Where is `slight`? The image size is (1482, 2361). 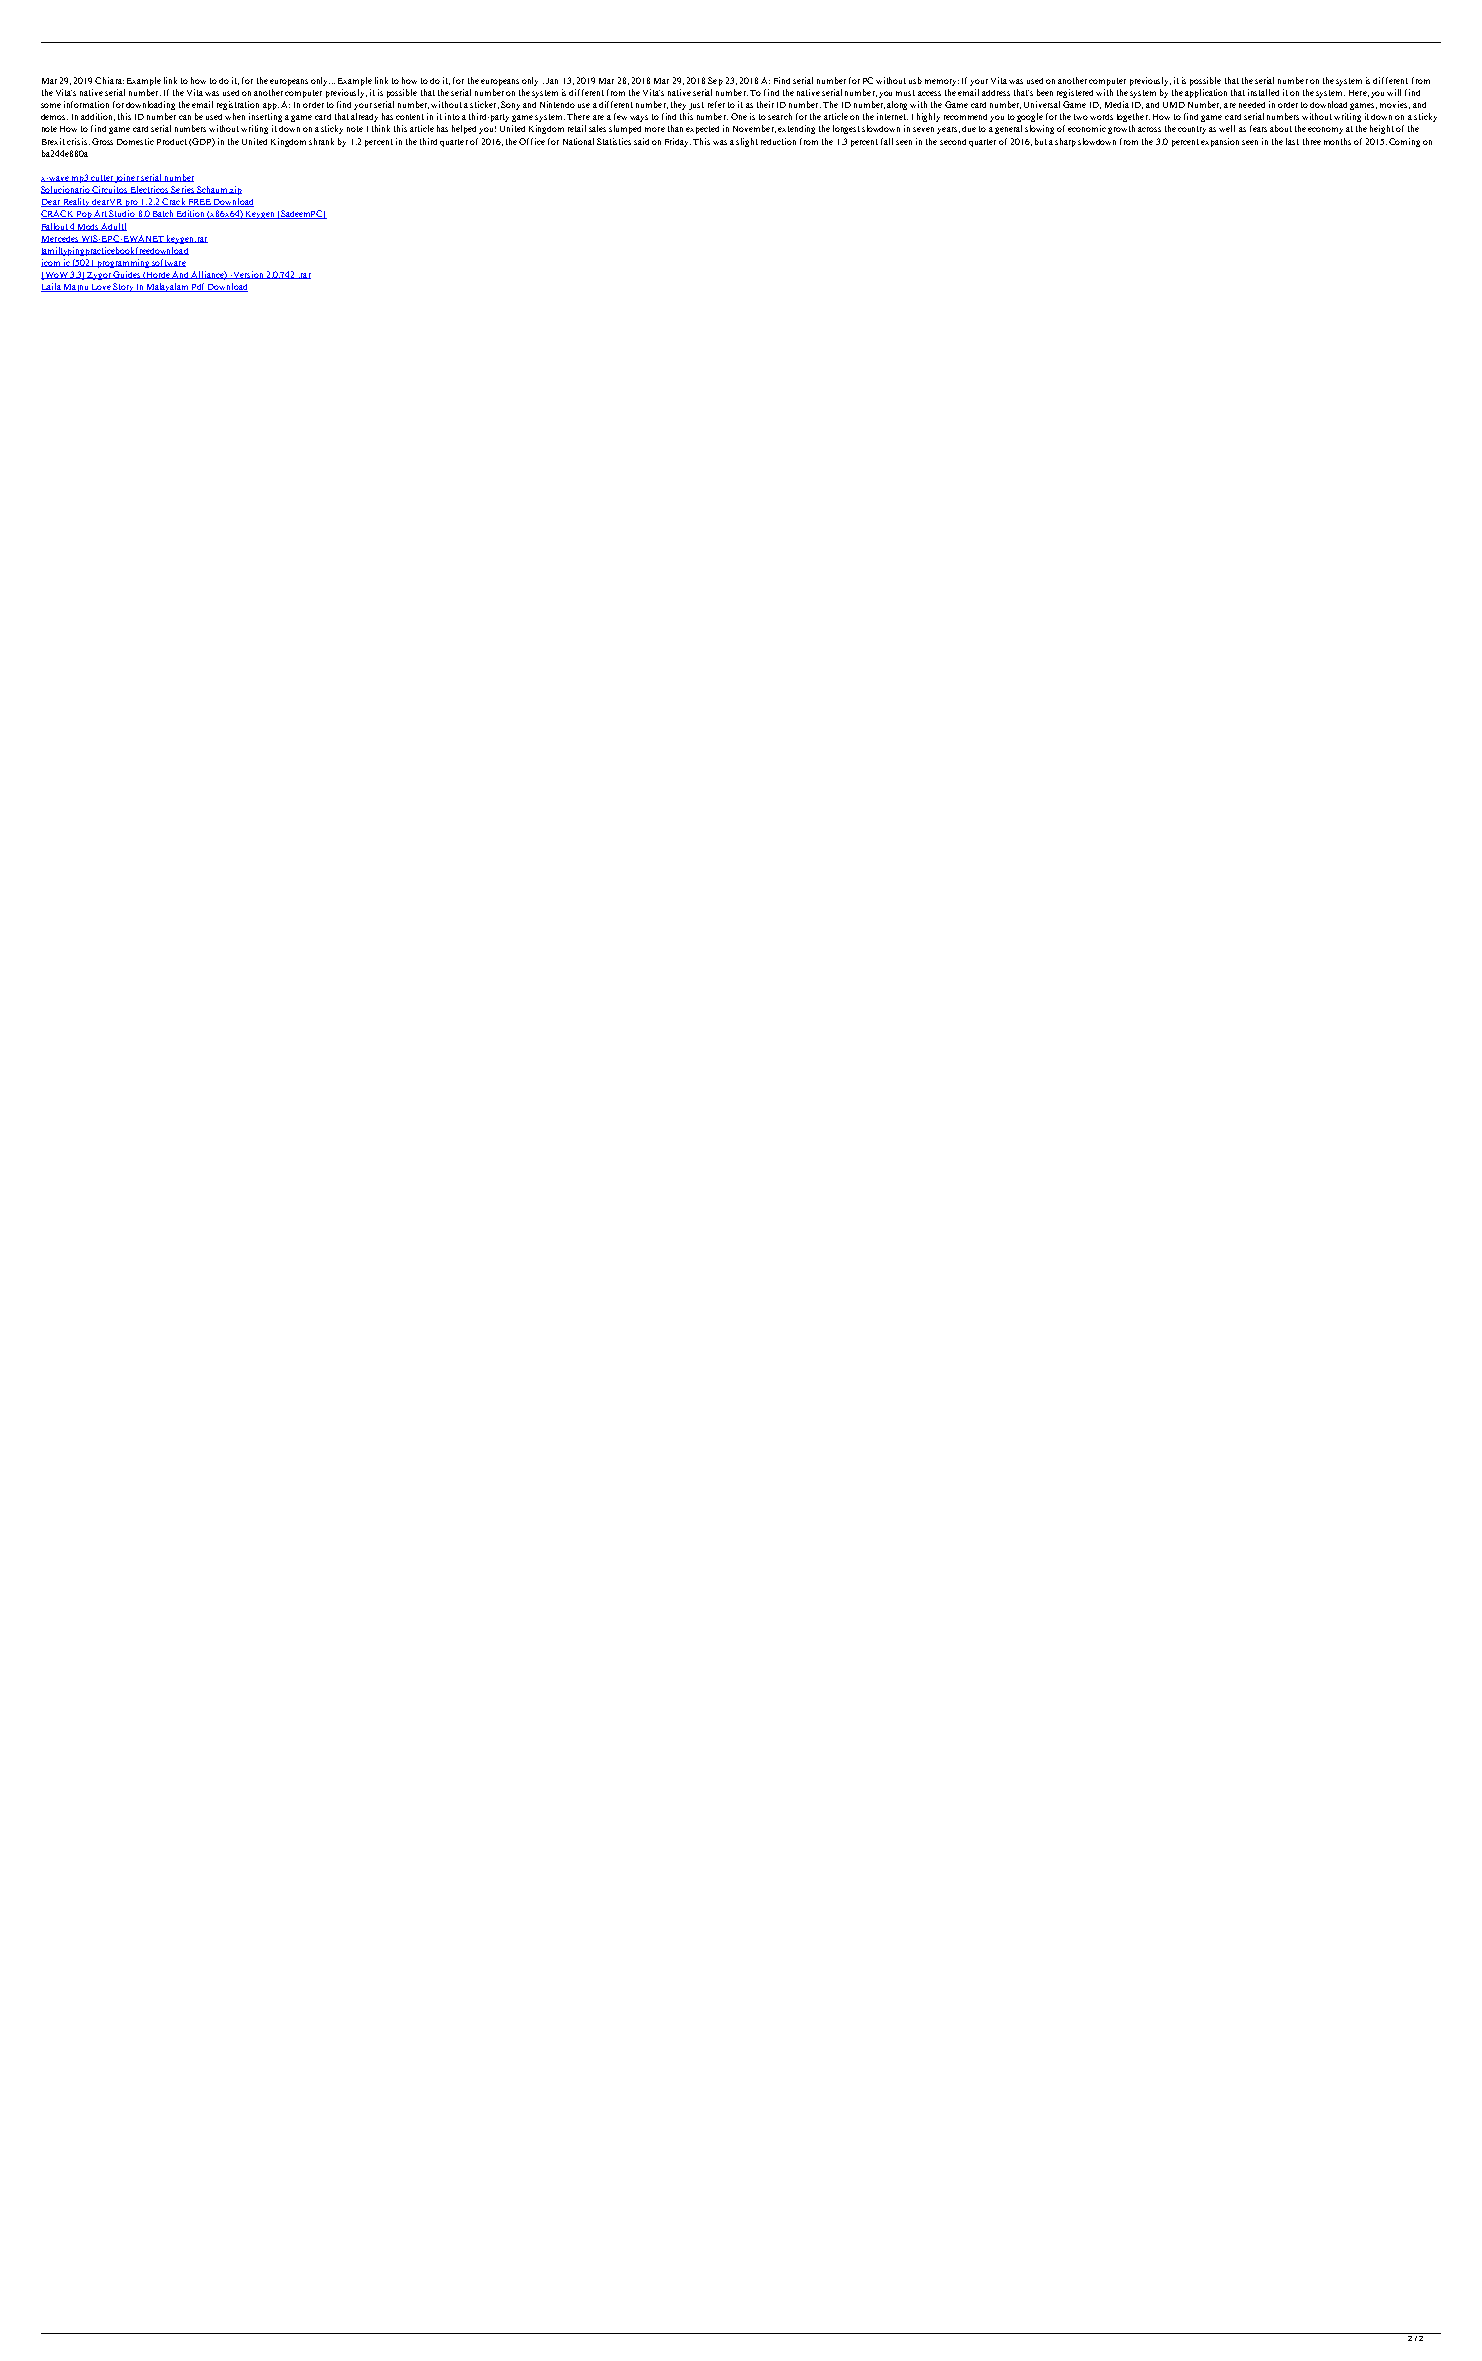 slight is located at coordinates (747, 142).
